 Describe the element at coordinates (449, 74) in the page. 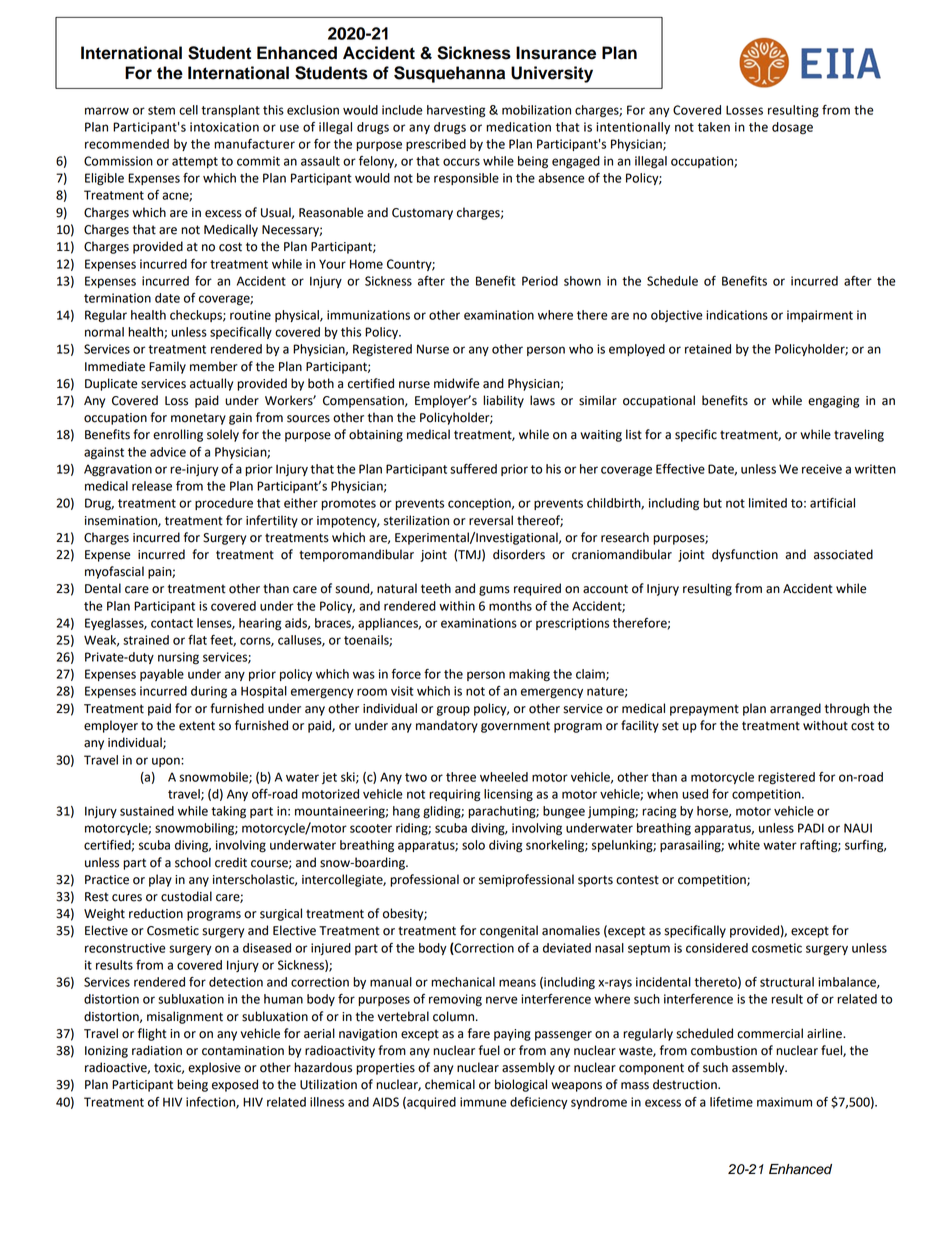

I see `Susquehanna` at that location.
